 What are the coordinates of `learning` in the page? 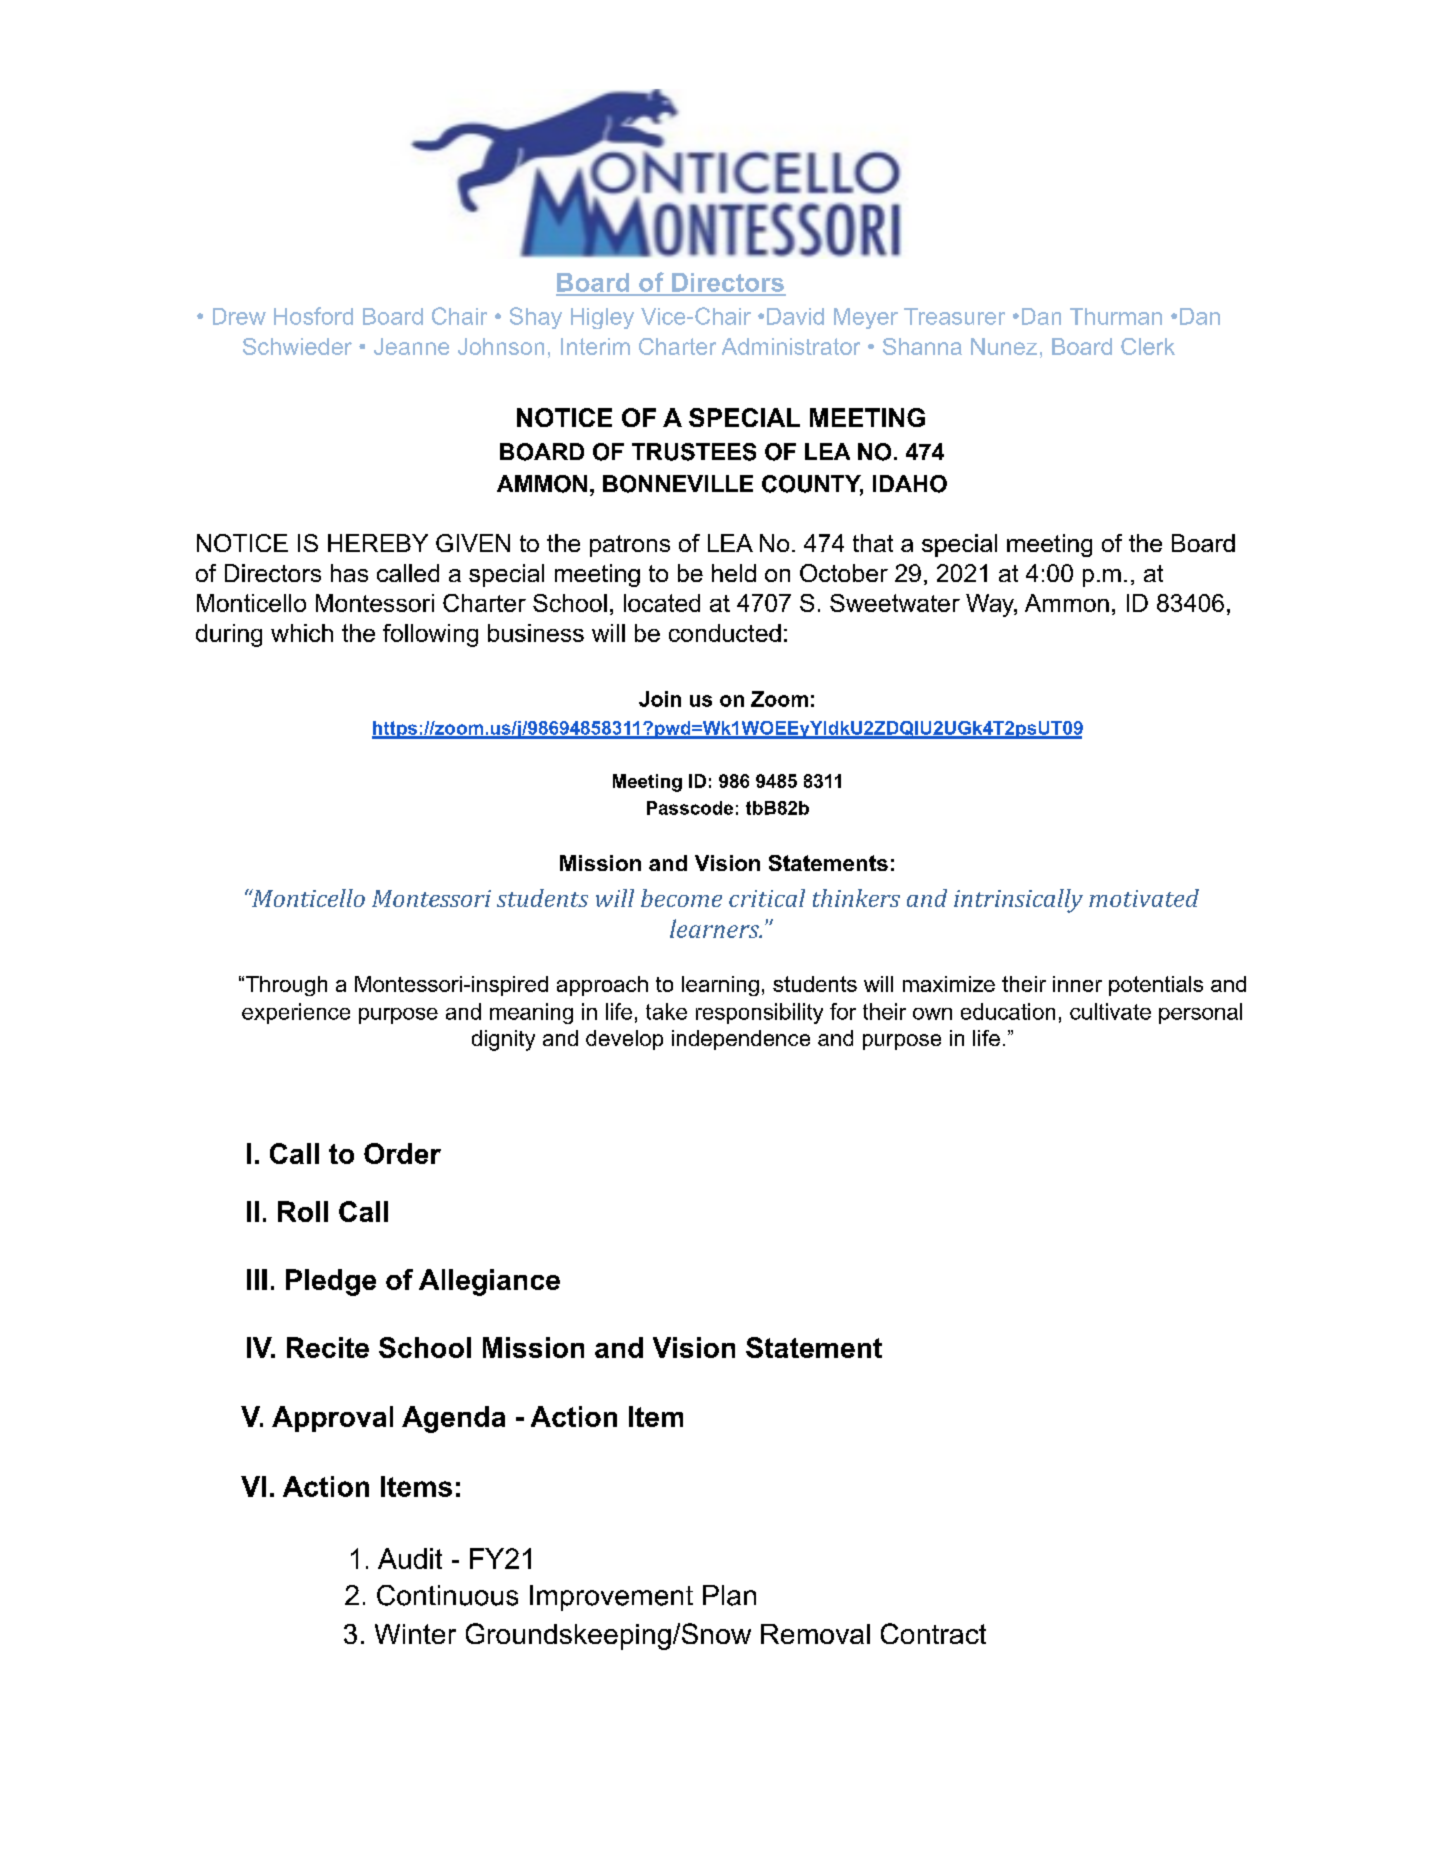 It's located at (720, 986).
